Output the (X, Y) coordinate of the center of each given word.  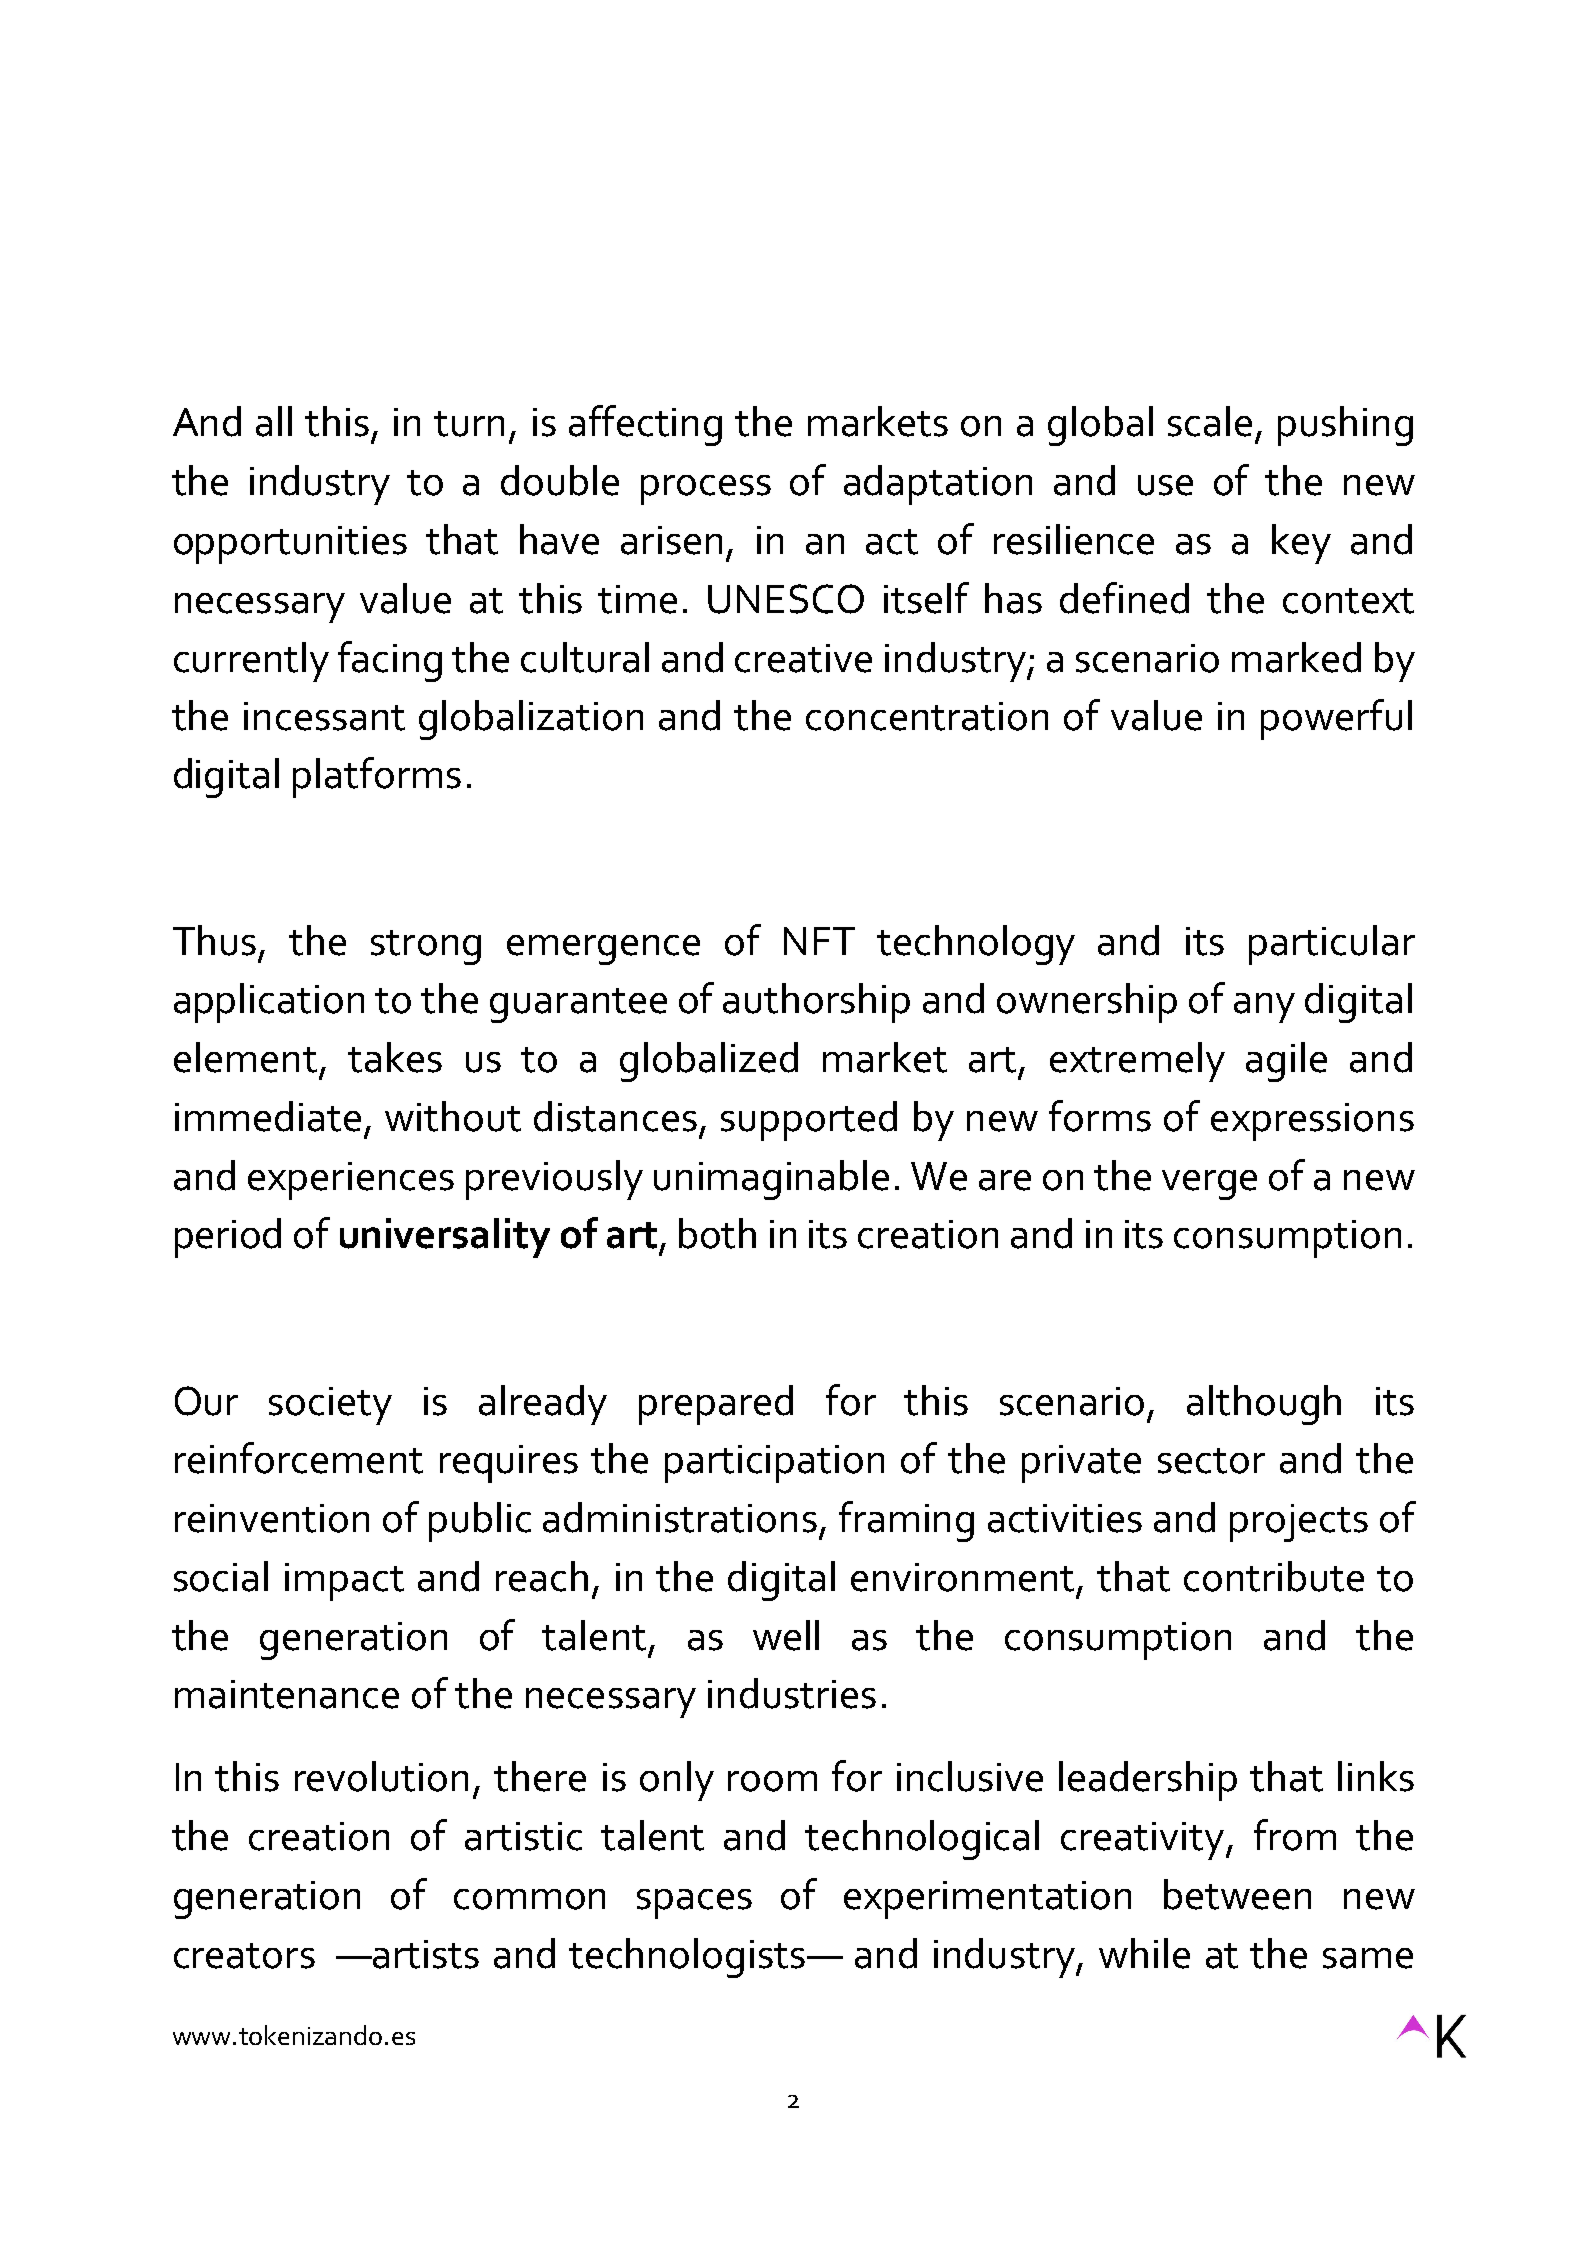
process (706, 490)
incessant (324, 716)
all (274, 421)
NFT (819, 941)
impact (344, 1582)
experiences (351, 1181)
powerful (1336, 719)
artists (425, 1954)
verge (1209, 1185)
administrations (680, 1517)
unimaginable (771, 1180)
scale (1210, 421)
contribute (1274, 1576)
